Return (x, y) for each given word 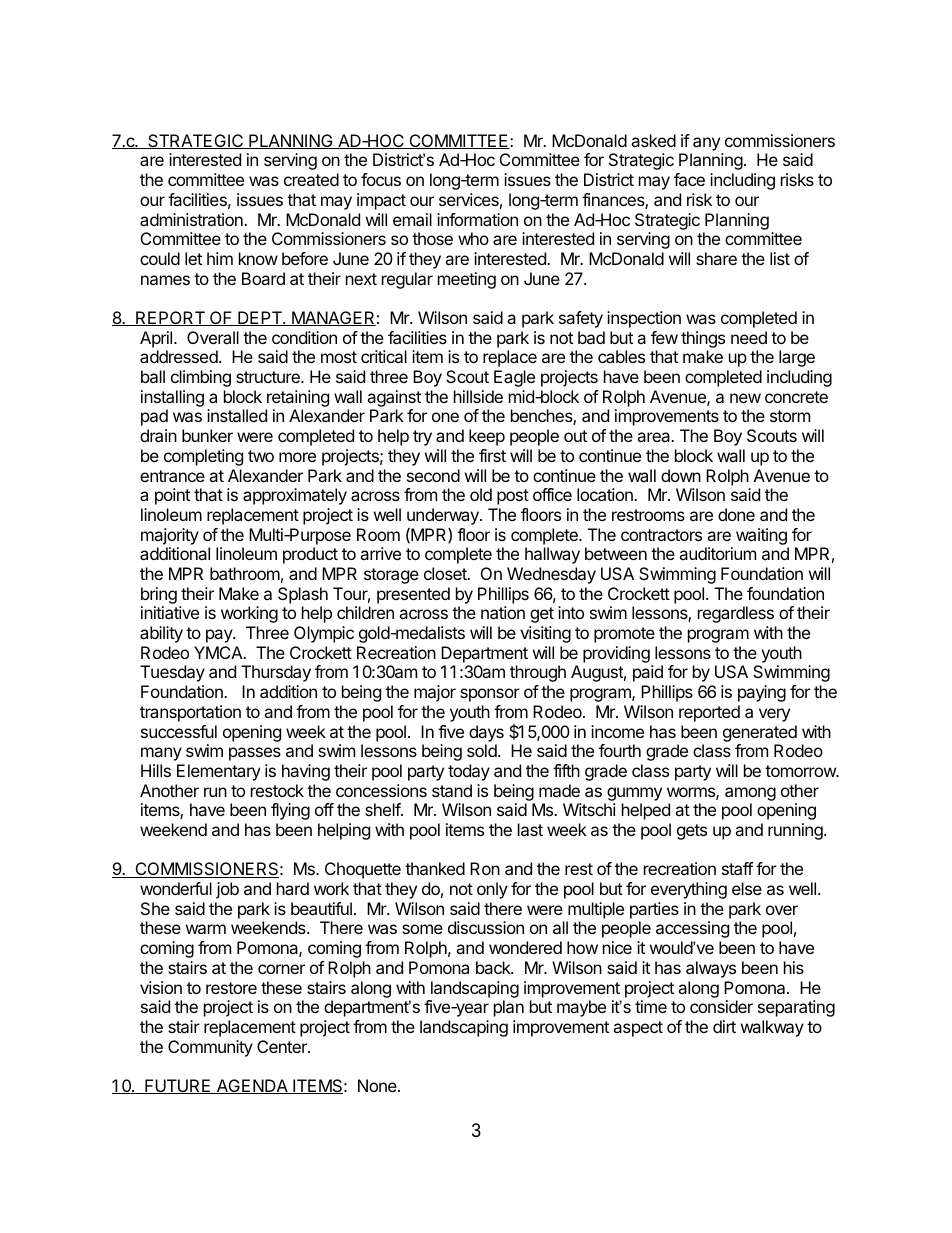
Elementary (218, 772)
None (378, 1085)
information (477, 219)
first (492, 455)
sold (483, 750)
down (681, 475)
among (750, 794)
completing (203, 457)
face (689, 179)
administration (192, 219)
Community (210, 1048)
